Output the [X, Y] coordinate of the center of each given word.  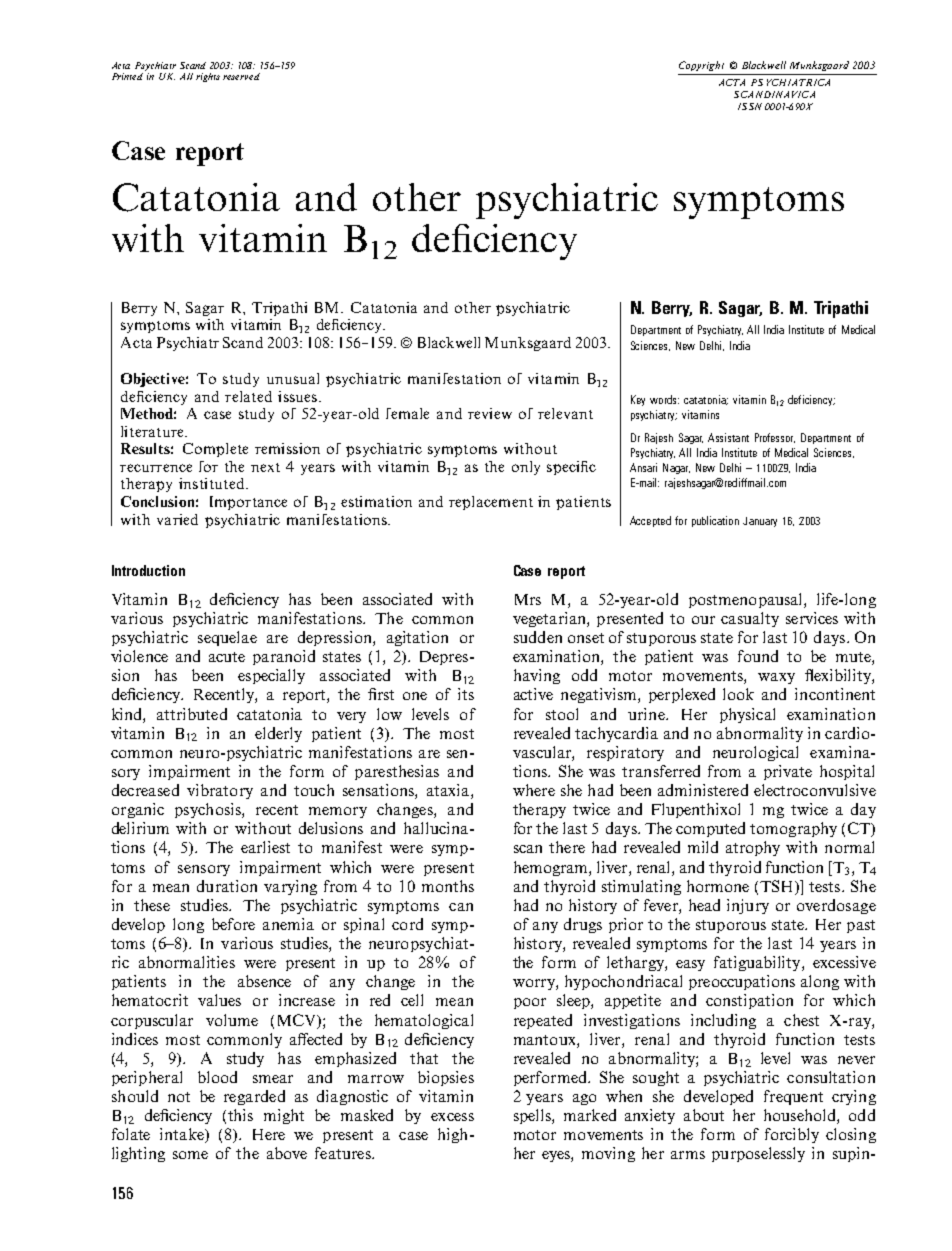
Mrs [528, 599]
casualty [750, 619]
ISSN [750, 106]
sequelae [227, 638]
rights [208, 77]
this [240, 1115]
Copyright [701, 66]
